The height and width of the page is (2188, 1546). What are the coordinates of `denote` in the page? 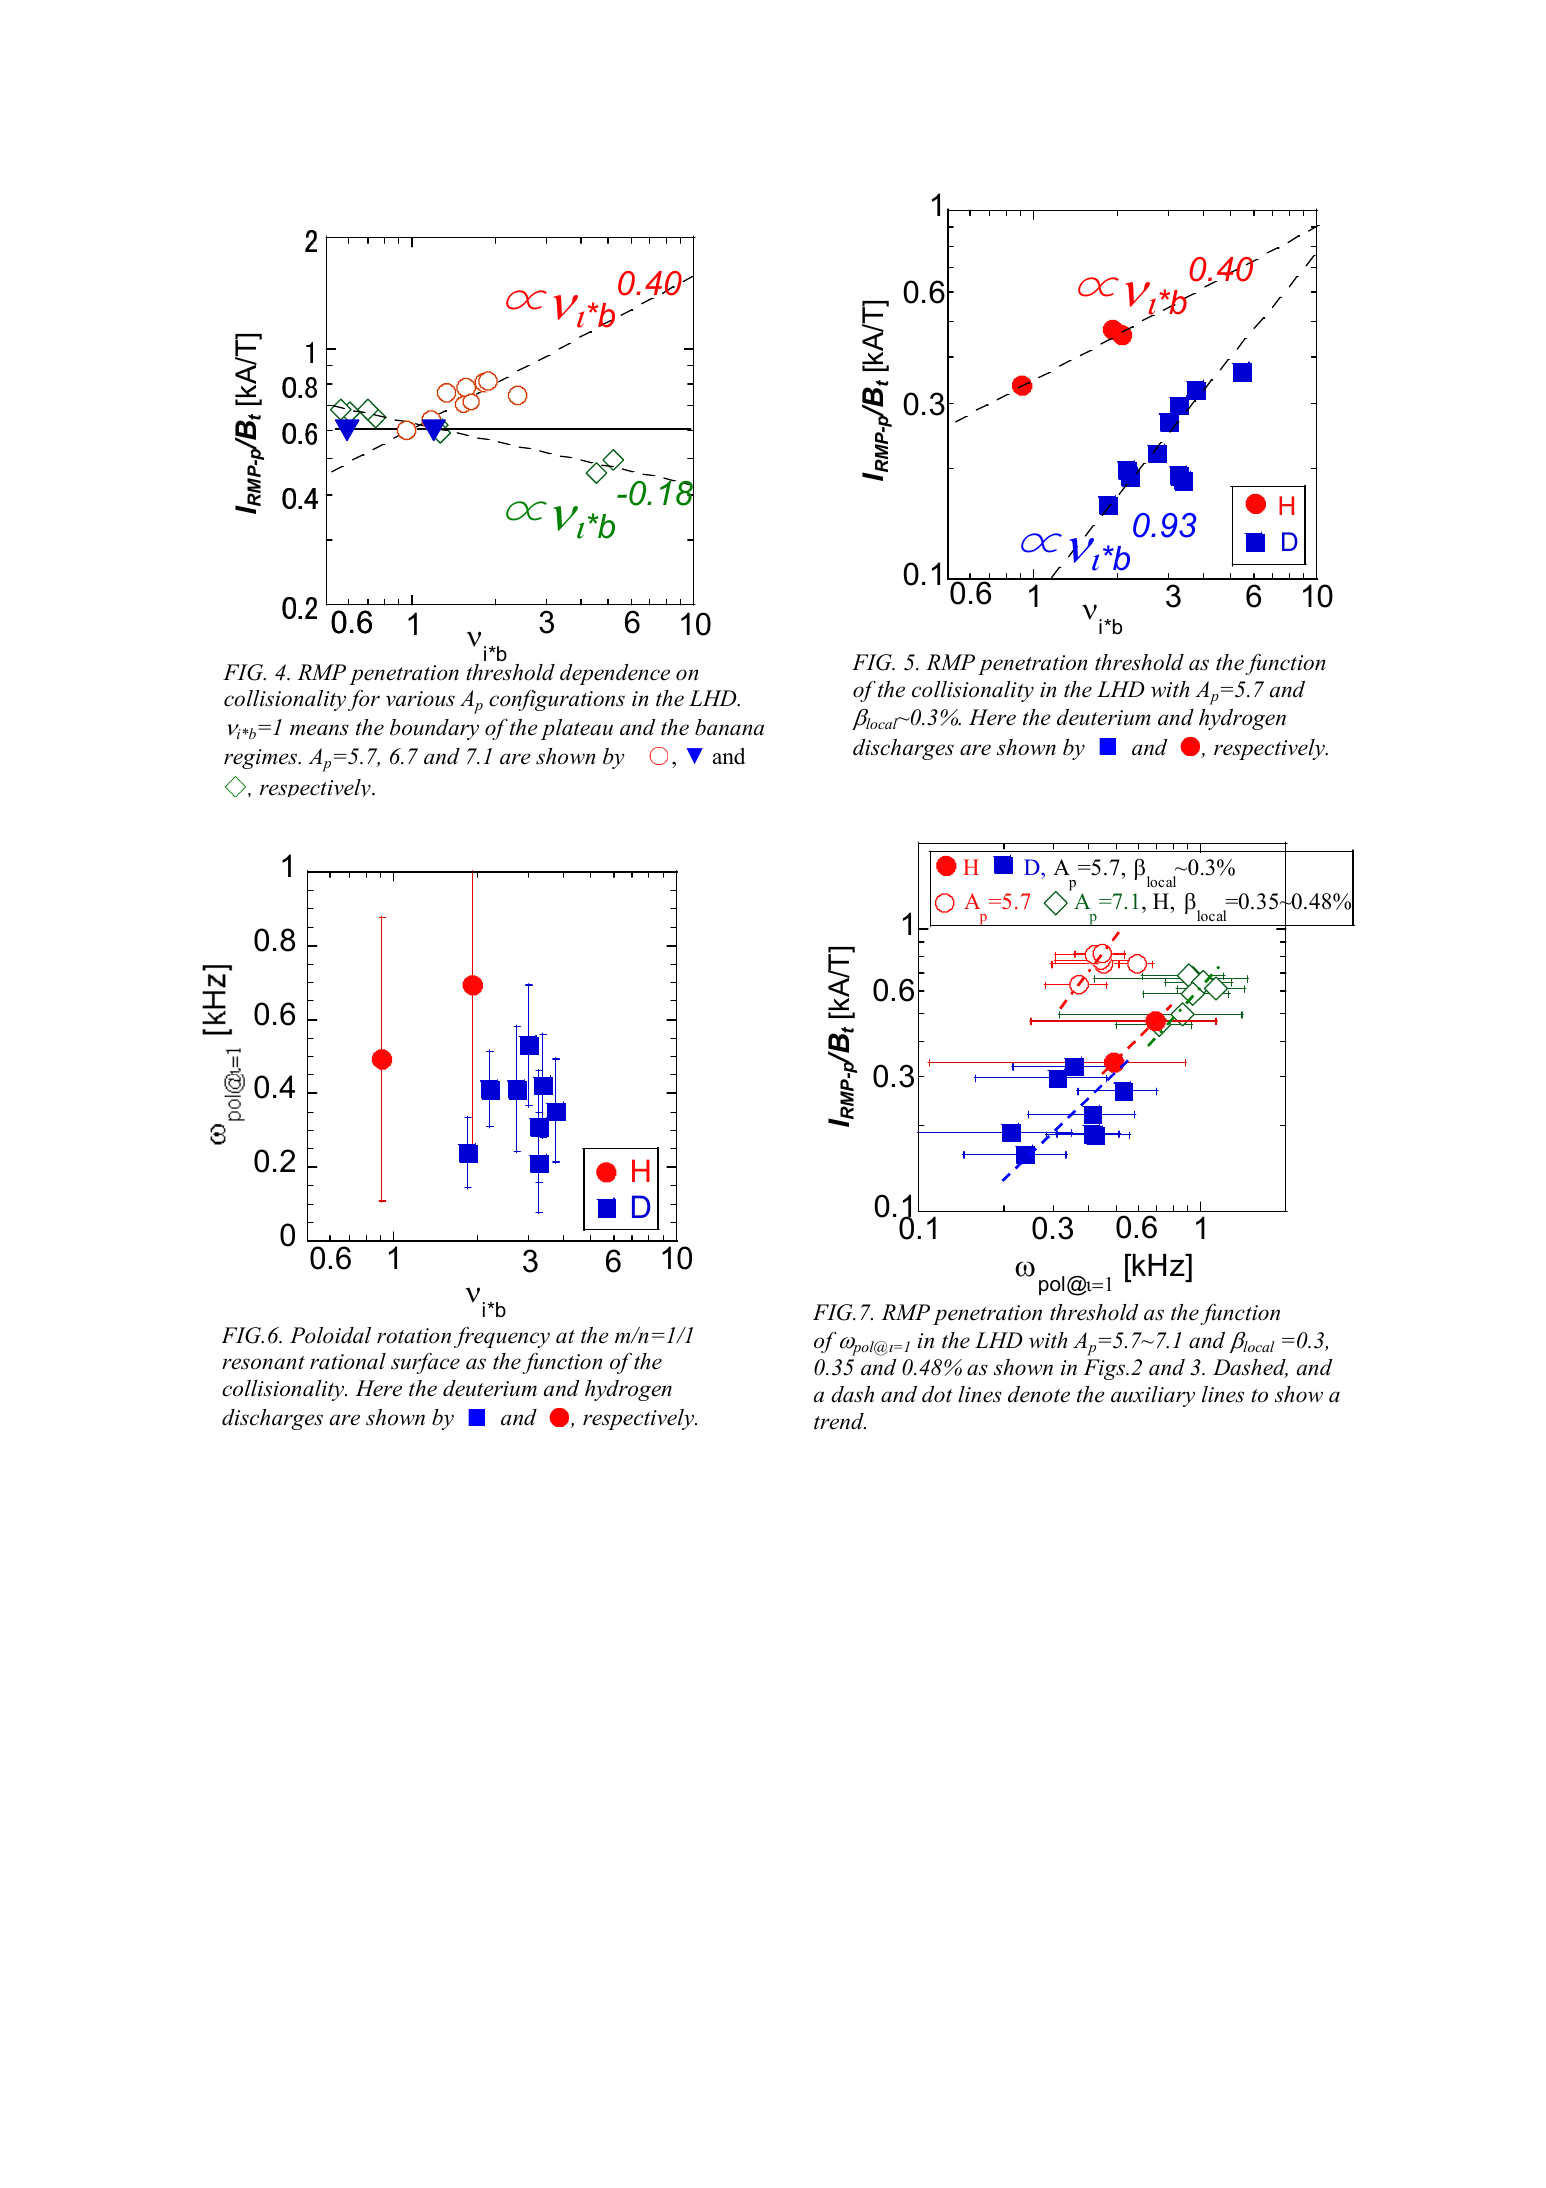 It's located at (1039, 1394).
